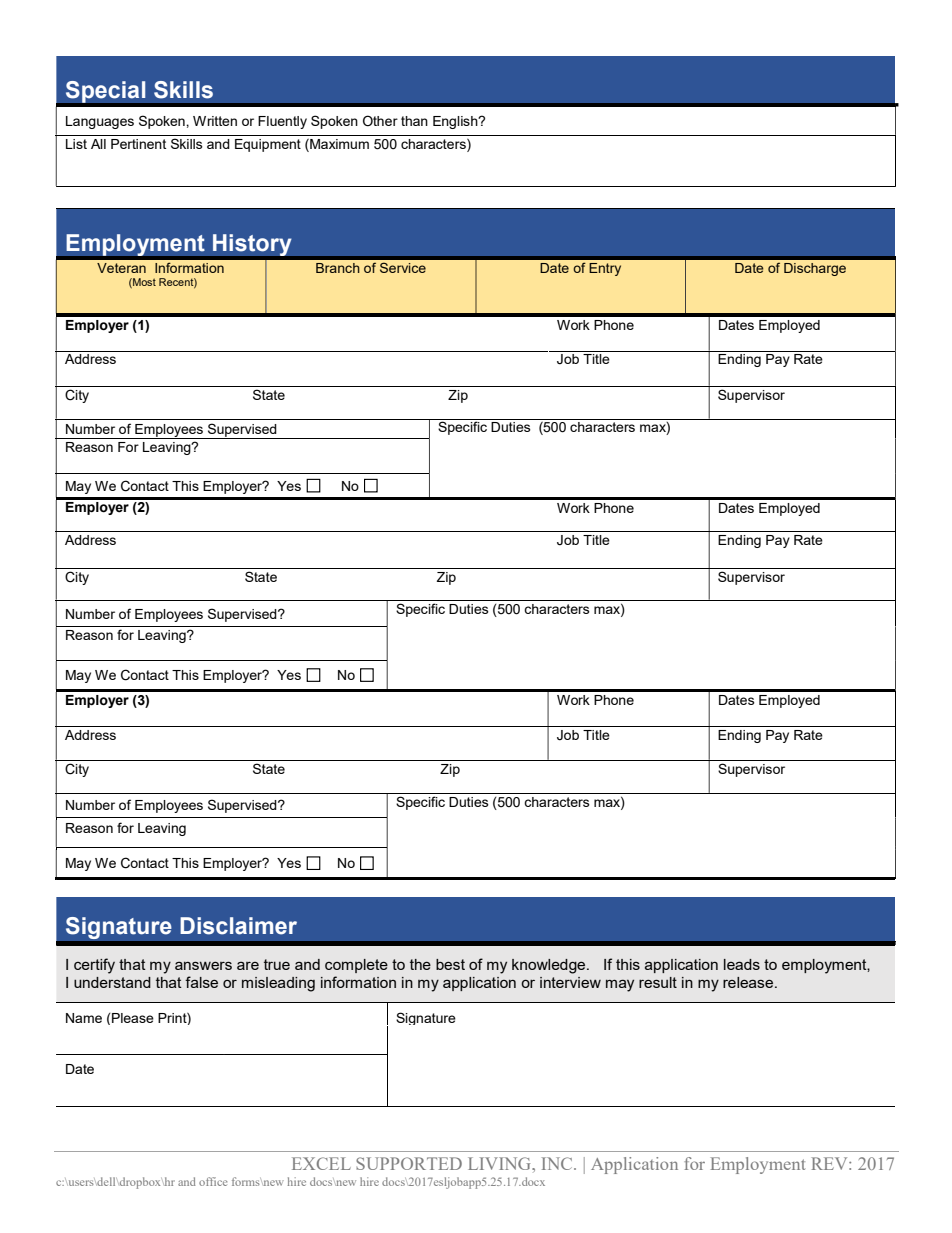 The height and width of the screenshot is (1233, 952). I want to click on Pertinent, so click(138, 144).
